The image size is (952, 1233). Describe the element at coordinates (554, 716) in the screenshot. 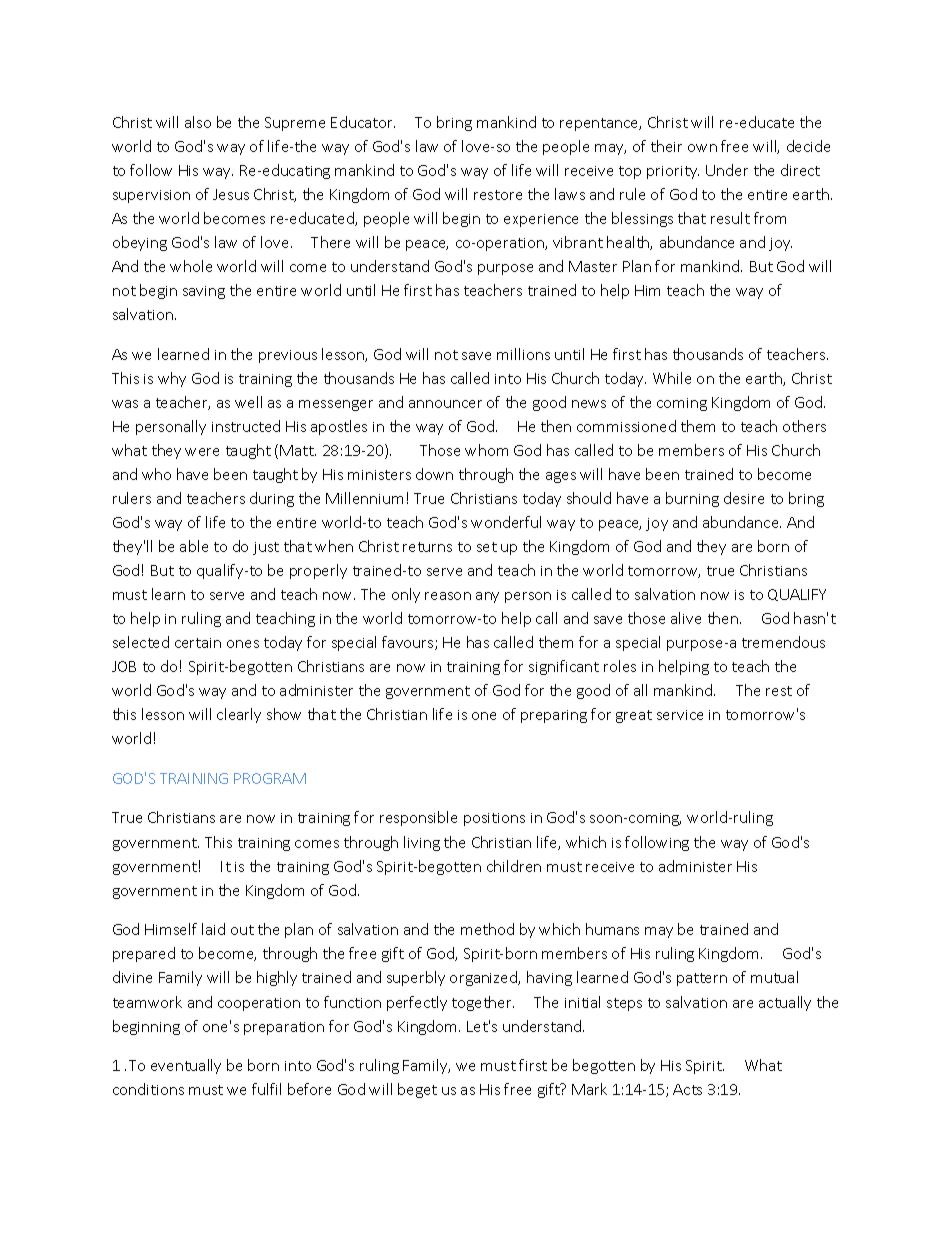

I see `preparing` at that location.
